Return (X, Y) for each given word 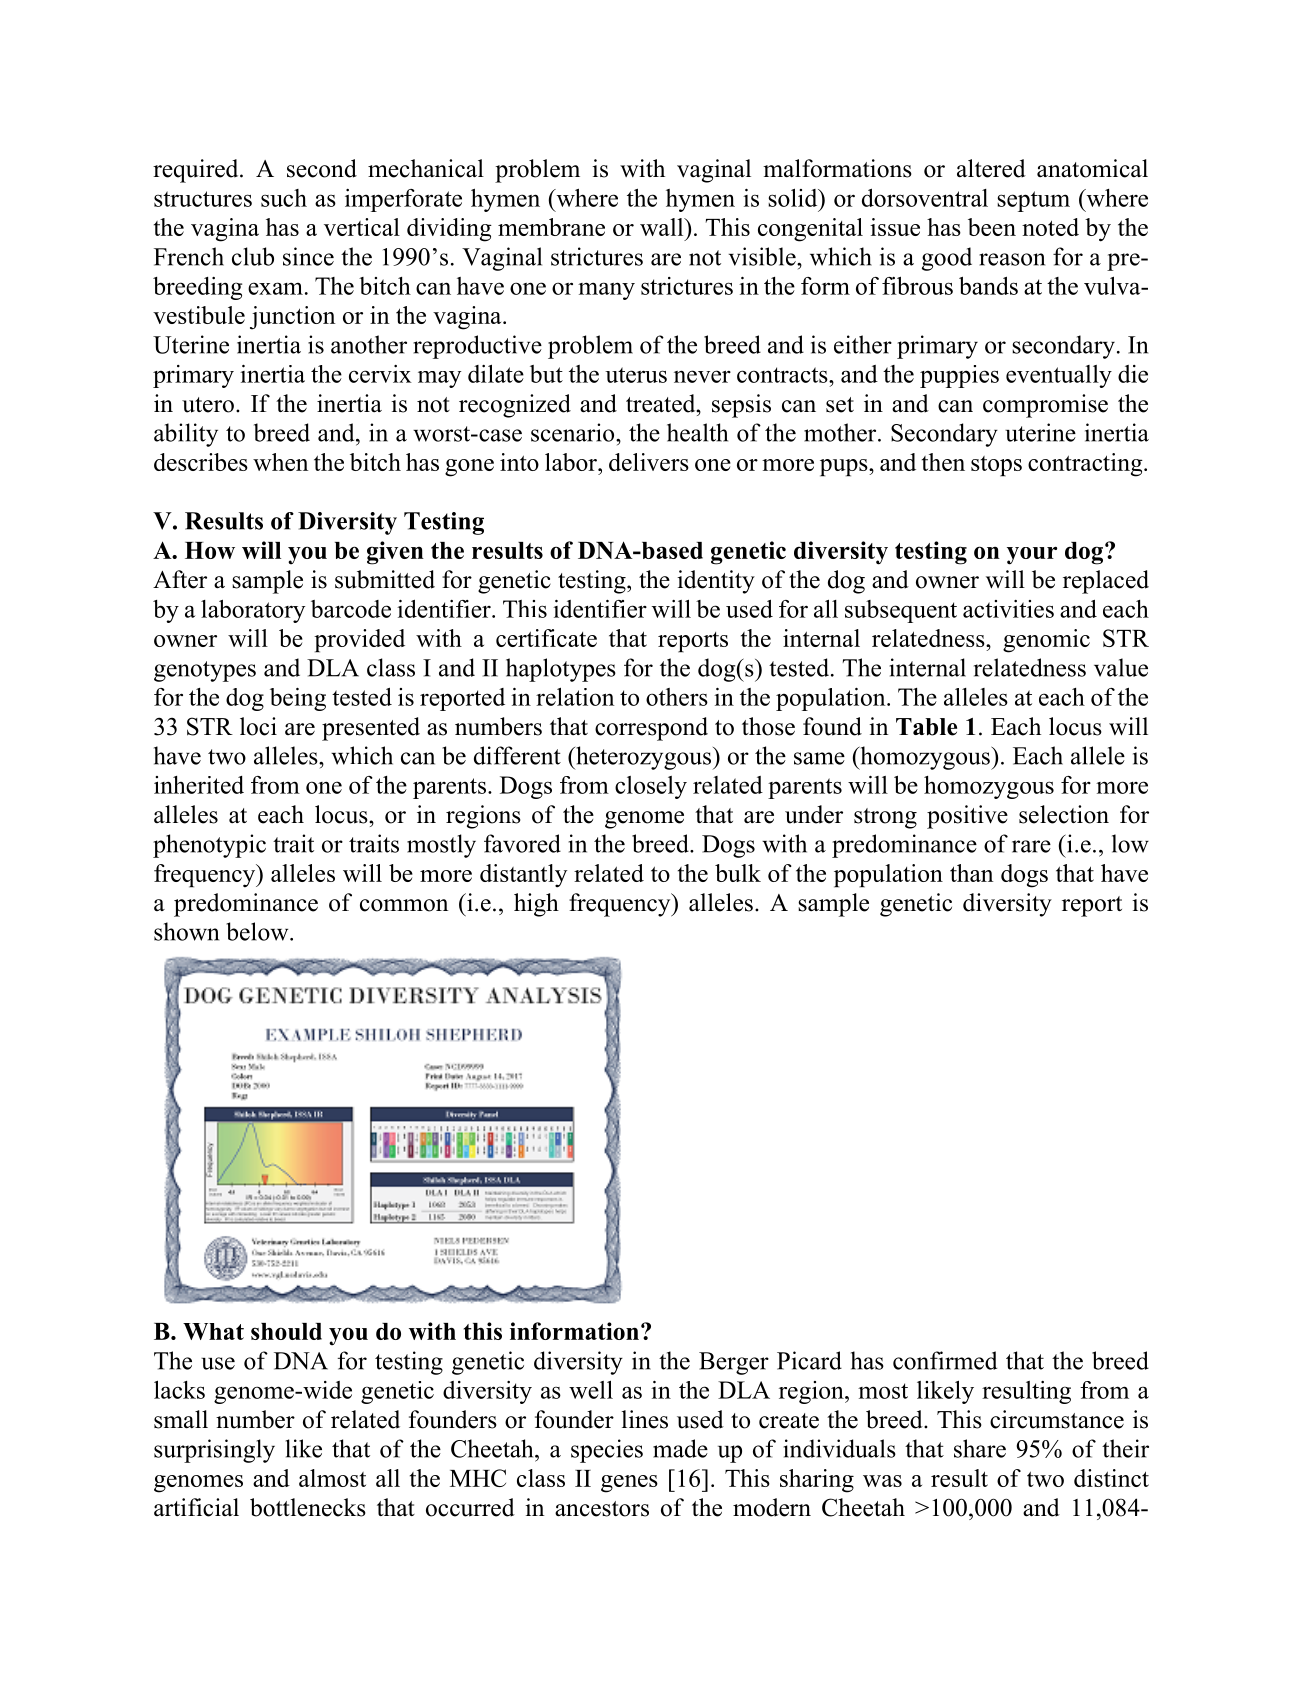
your (1032, 555)
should (286, 1331)
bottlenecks (308, 1507)
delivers (649, 462)
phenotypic (209, 846)
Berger (734, 1363)
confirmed (945, 1360)
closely (651, 787)
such (284, 198)
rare (1031, 846)
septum (1033, 201)
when (280, 462)
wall (663, 227)
